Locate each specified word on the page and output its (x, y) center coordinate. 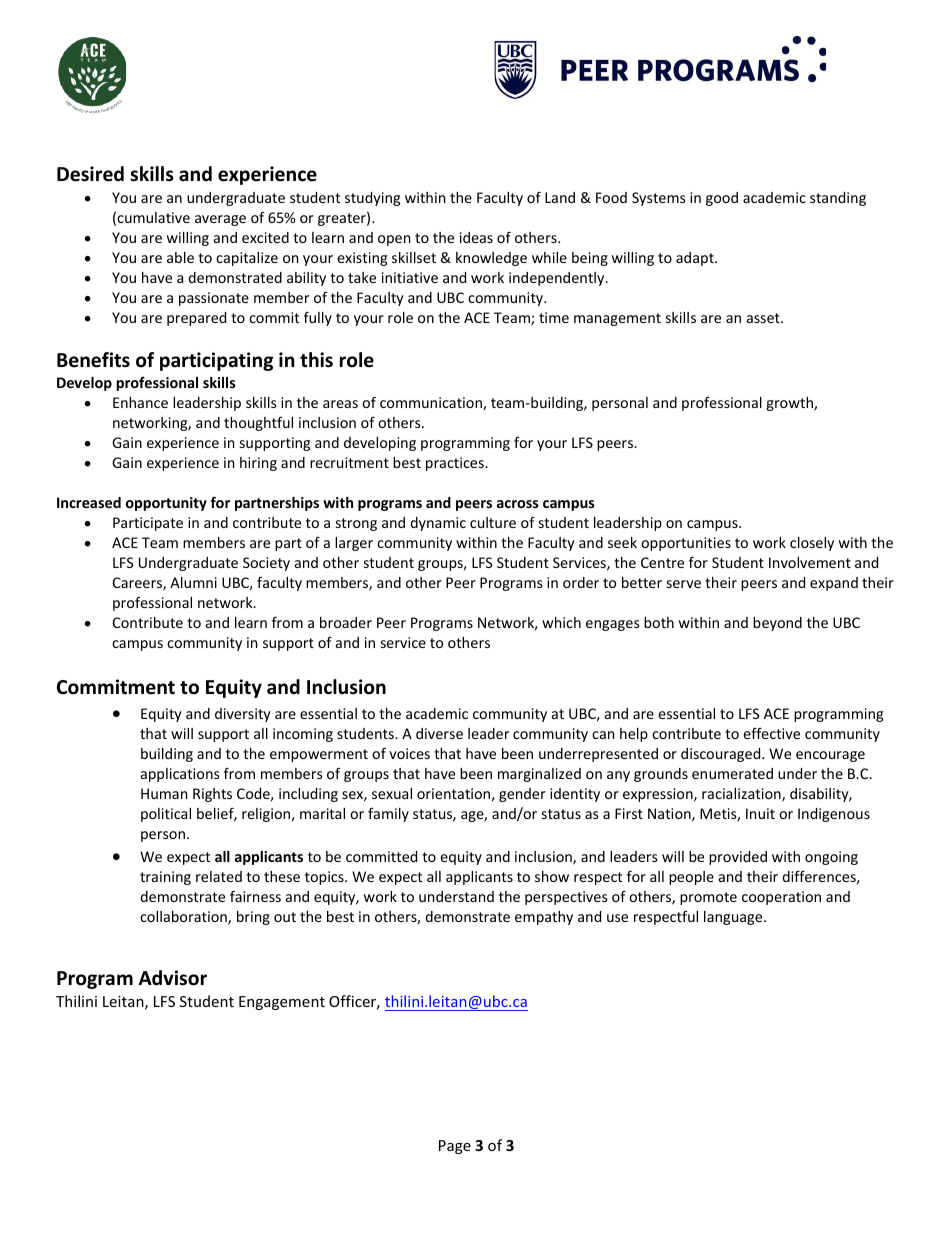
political (166, 815)
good (722, 199)
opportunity (166, 504)
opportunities (686, 544)
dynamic (438, 524)
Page (455, 1147)
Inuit (760, 813)
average (220, 220)
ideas (476, 237)
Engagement (282, 1003)
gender (522, 795)
